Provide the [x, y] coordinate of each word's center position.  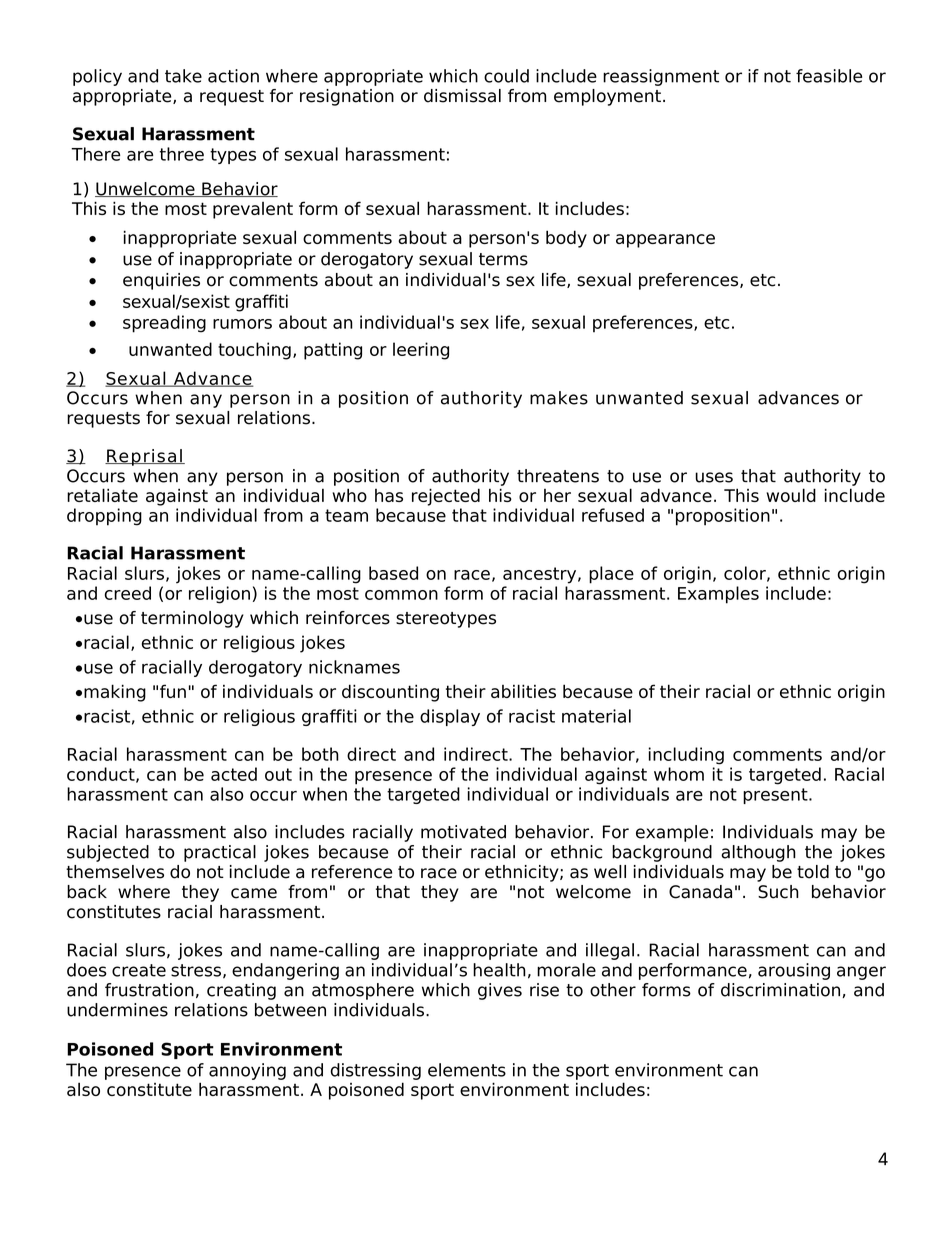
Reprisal [144, 457]
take [183, 76]
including [686, 756]
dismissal [462, 96]
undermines [117, 1010]
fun [173, 691]
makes [559, 398]
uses [714, 477]
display [450, 717]
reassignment [661, 77]
